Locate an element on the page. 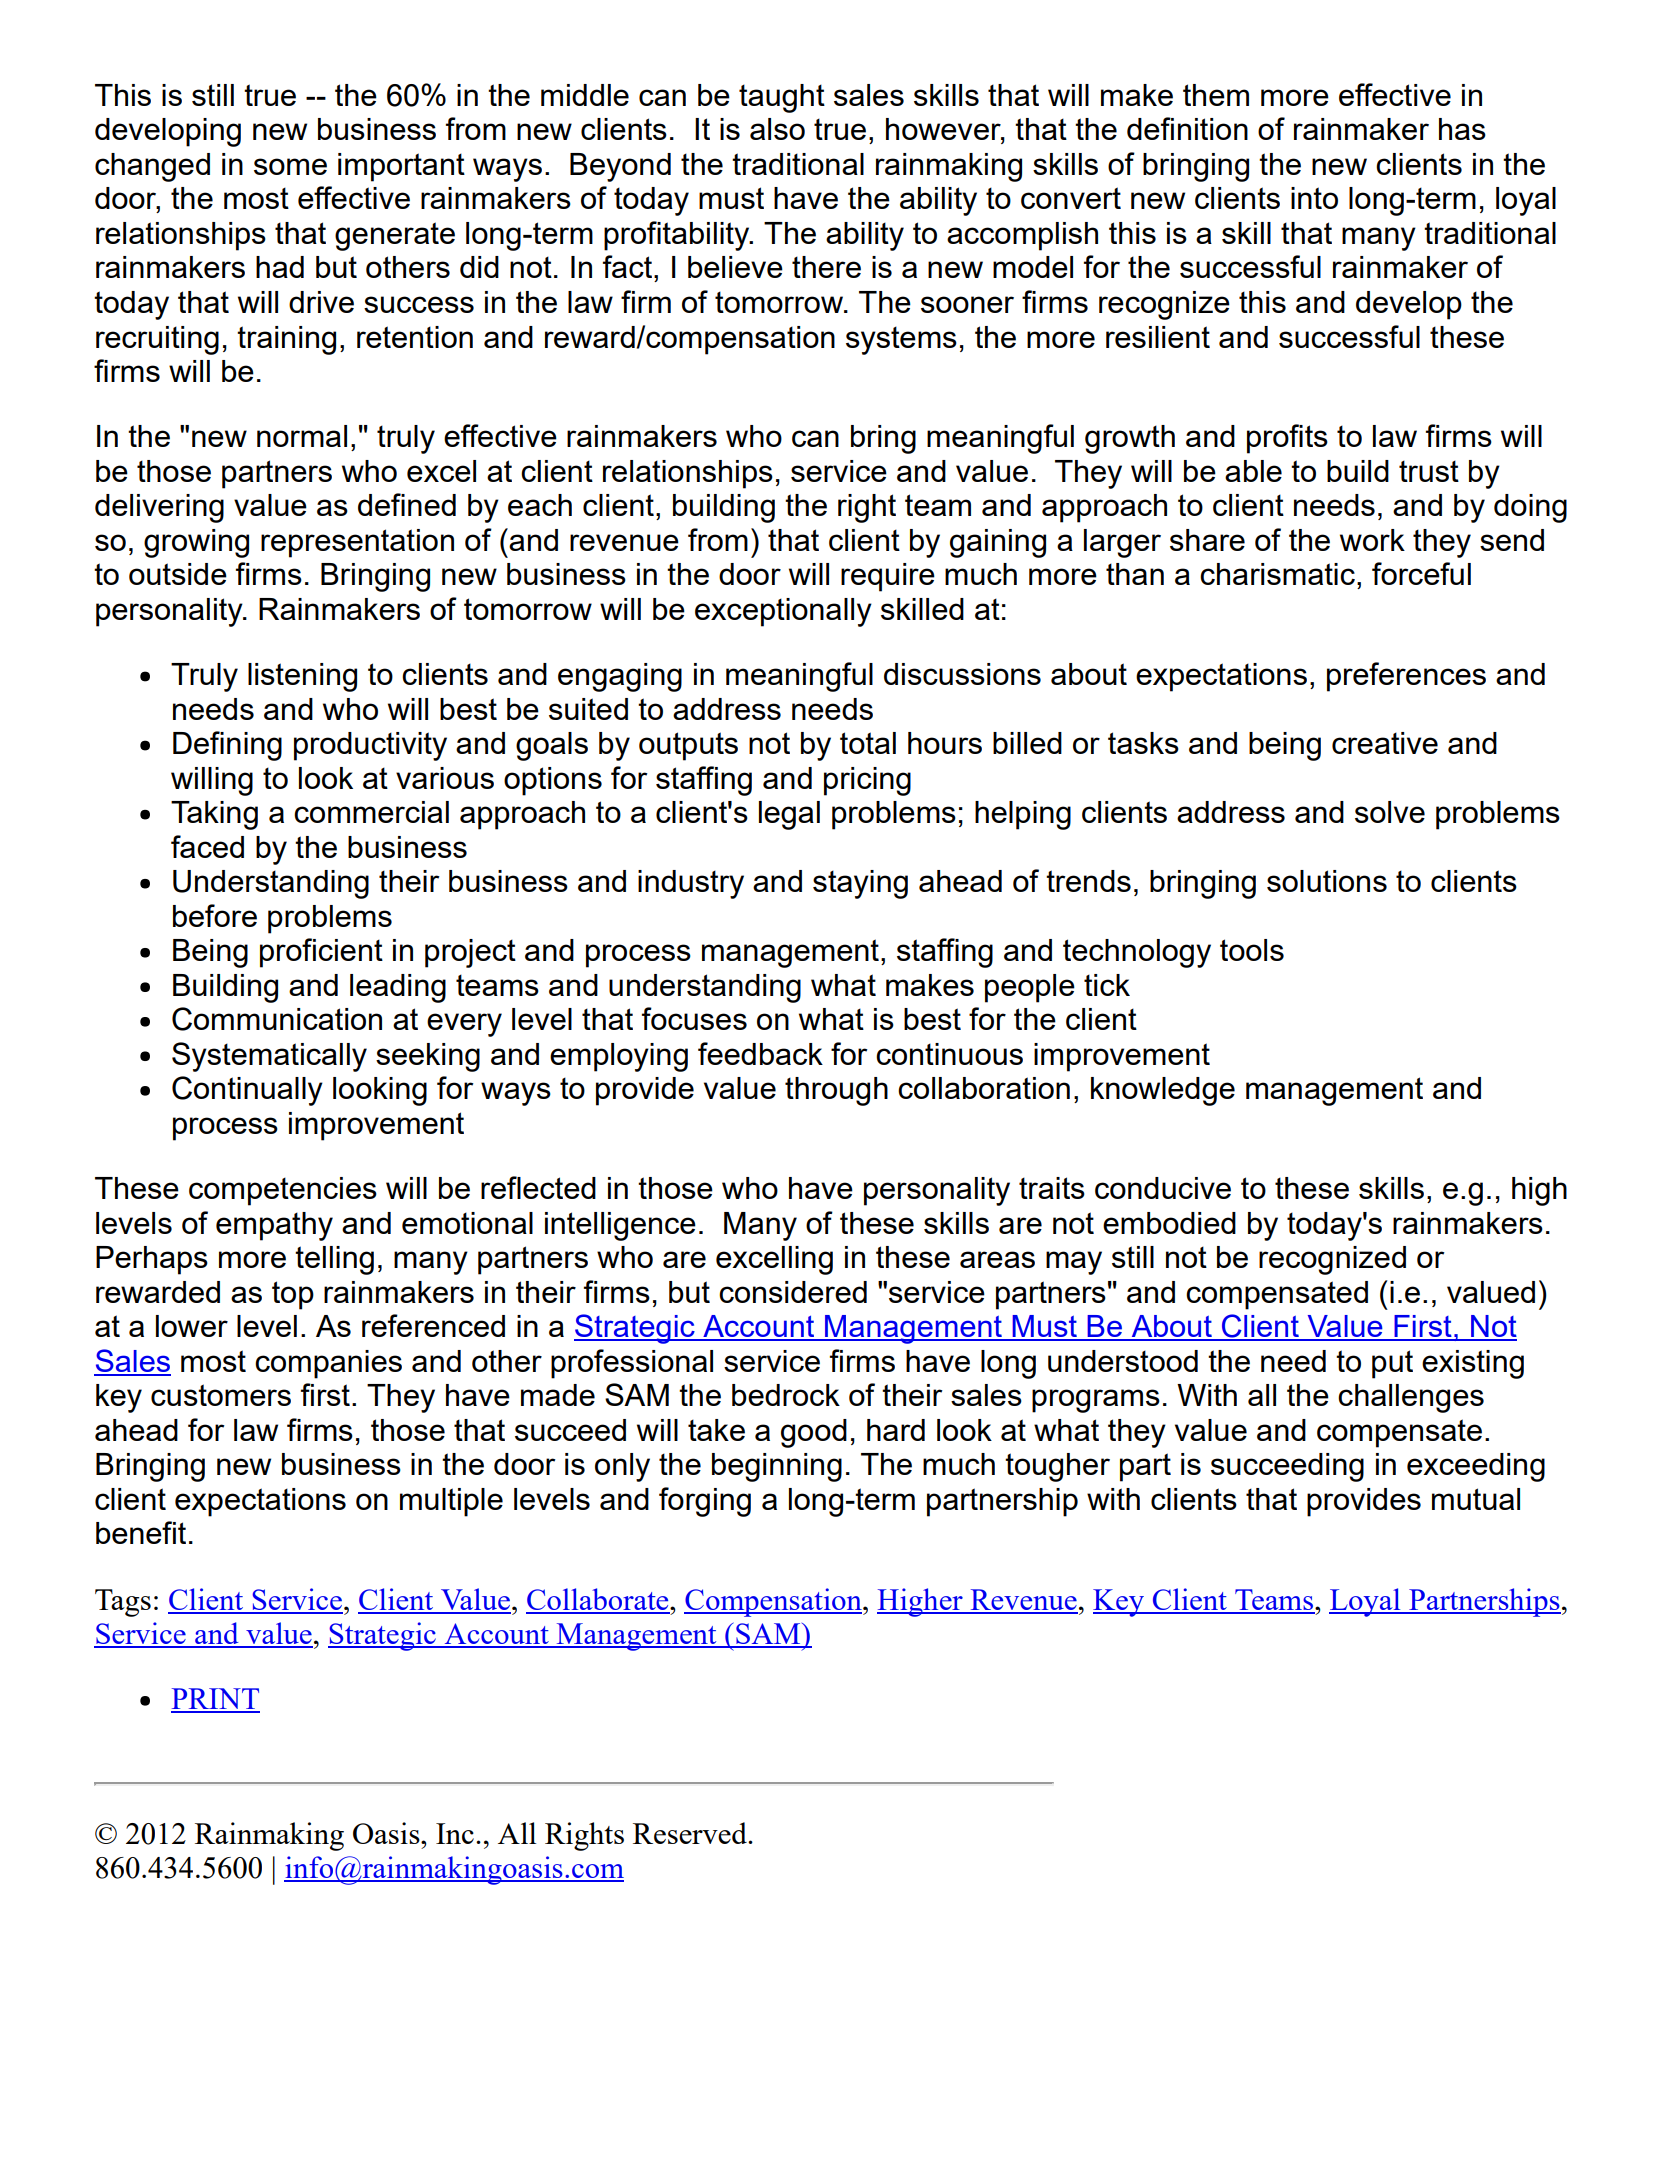 This page has height=2157, width=1667. listening is located at coordinates (302, 677).
